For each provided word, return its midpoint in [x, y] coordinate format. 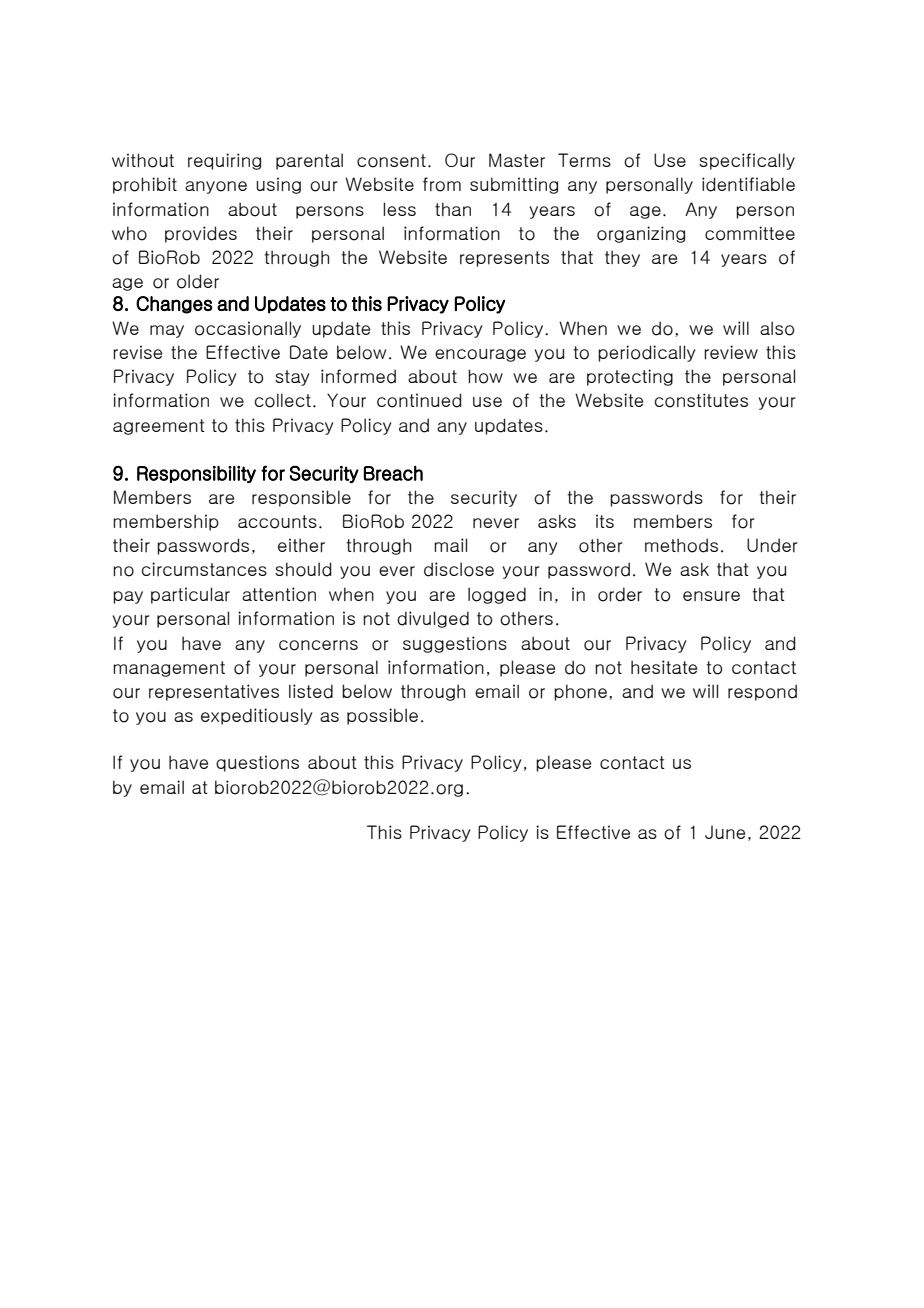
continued [419, 400]
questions [257, 763]
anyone [216, 187]
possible [382, 716]
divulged [433, 619]
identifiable [748, 184]
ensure [711, 596]
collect [283, 400]
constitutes [701, 400]
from [442, 184]
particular [190, 595]
